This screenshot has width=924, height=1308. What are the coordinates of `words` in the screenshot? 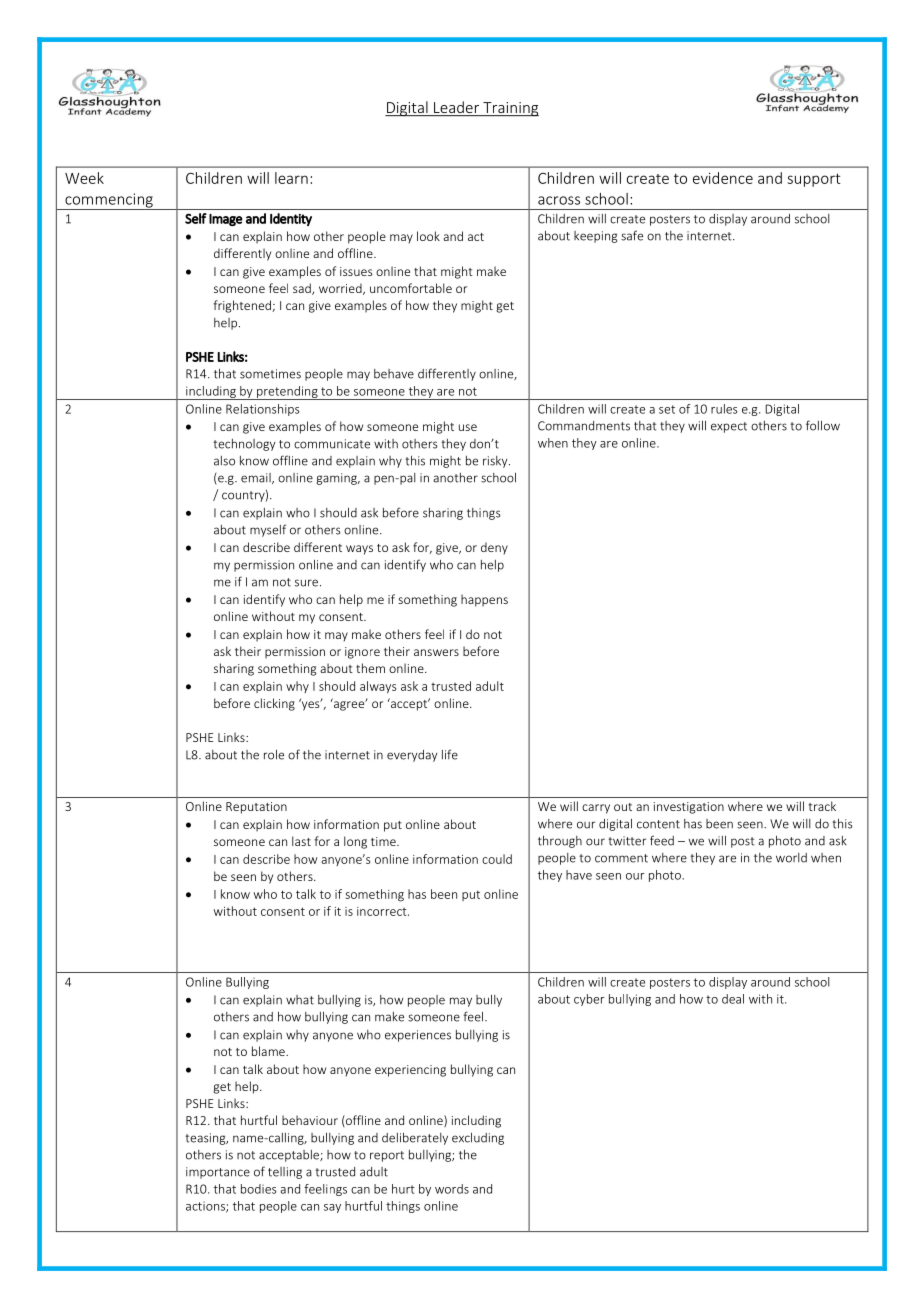 It's located at (452, 1189).
